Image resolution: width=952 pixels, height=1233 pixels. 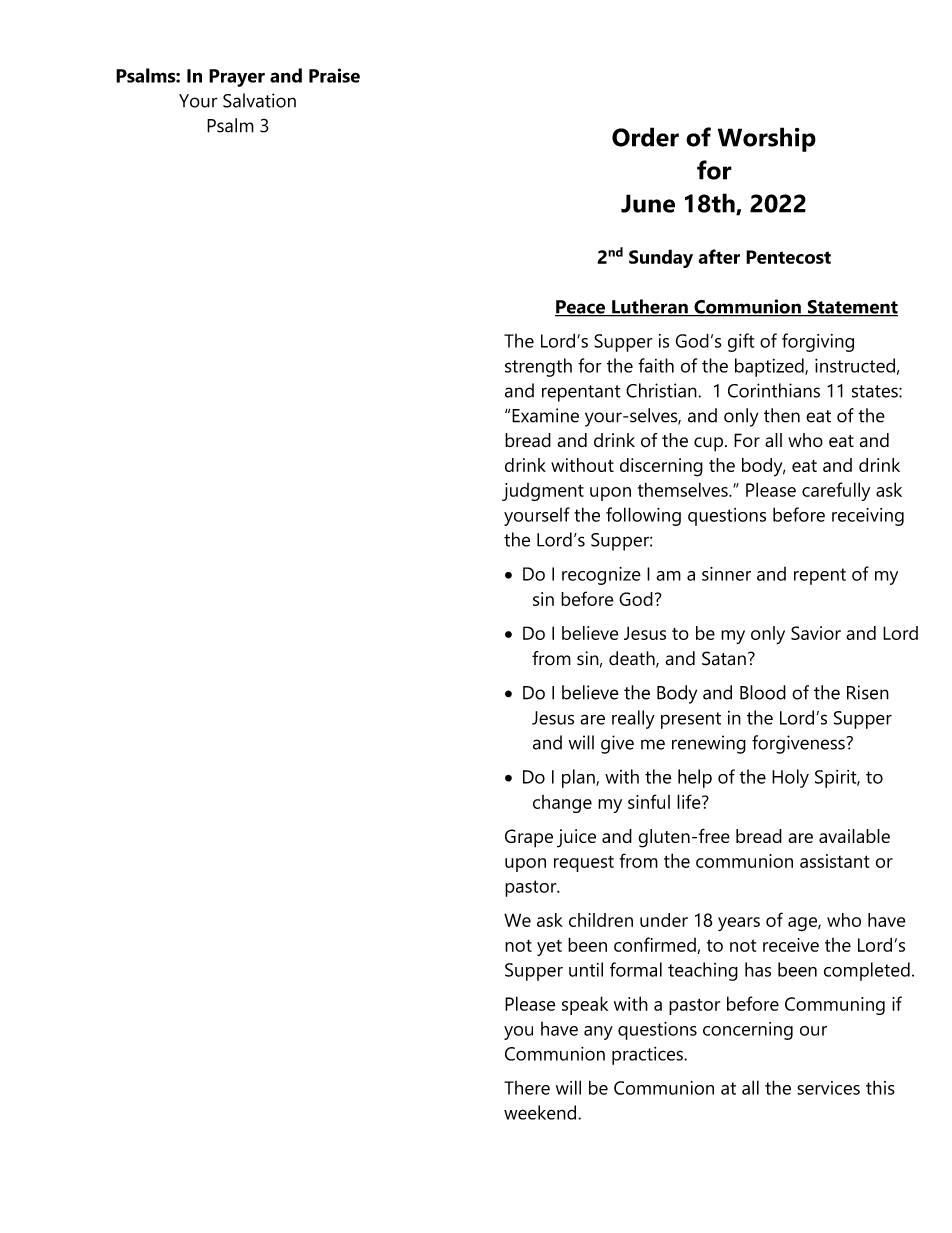 What do you see at coordinates (527, 1088) in the screenshot?
I see `There` at bounding box center [527, 1088].
